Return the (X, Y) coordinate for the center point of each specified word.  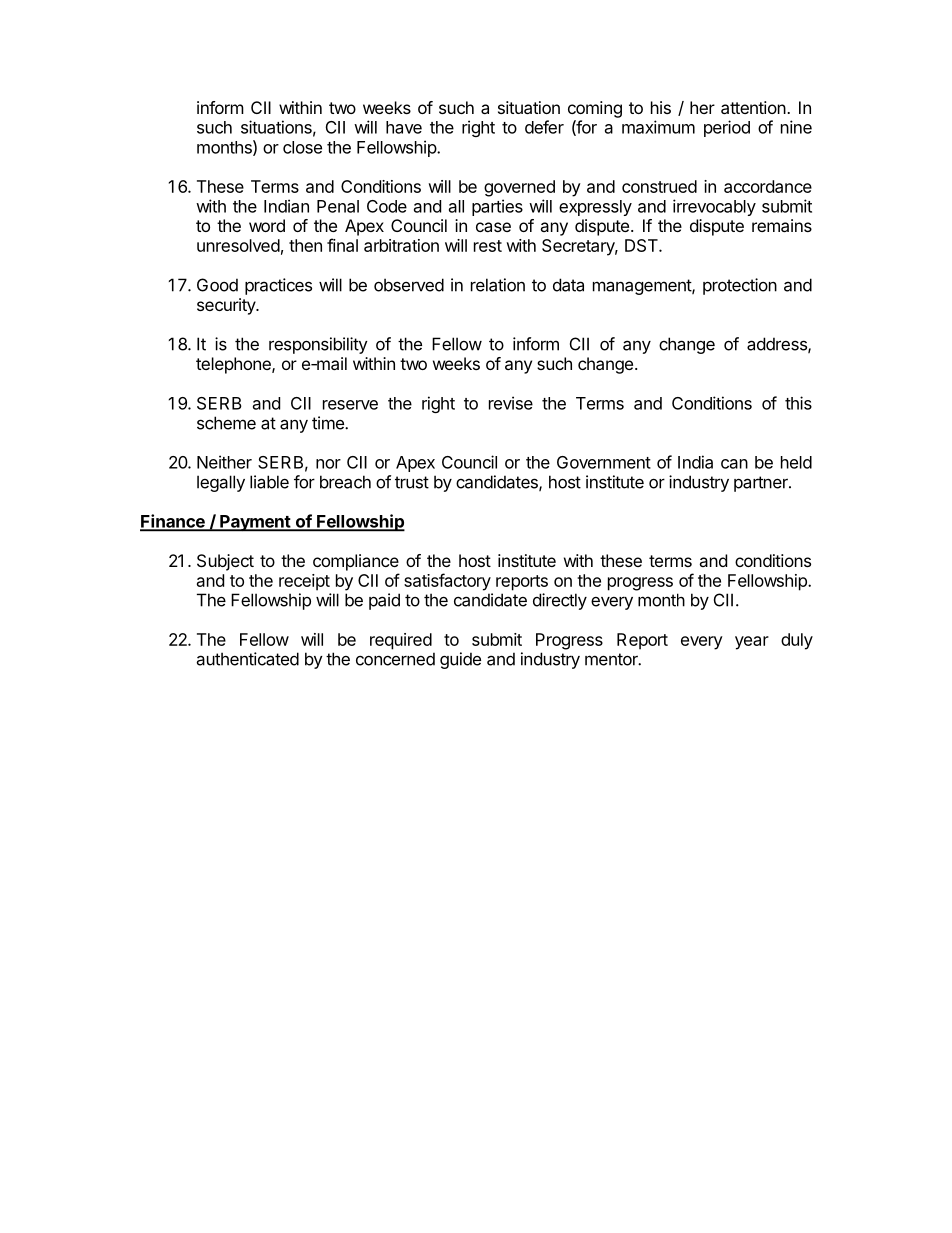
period (727, 128)
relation (498, 285)
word (267, 225)
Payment (255, 523)
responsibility (318, 345)
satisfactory (447, 582)
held (796, 462)
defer (544, 127)
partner (762, 484)
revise (511, 403)
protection (740, 286)
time (329, 423)
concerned (395, 659)
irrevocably (714, 207)
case (493, 227)
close (302, 147)
